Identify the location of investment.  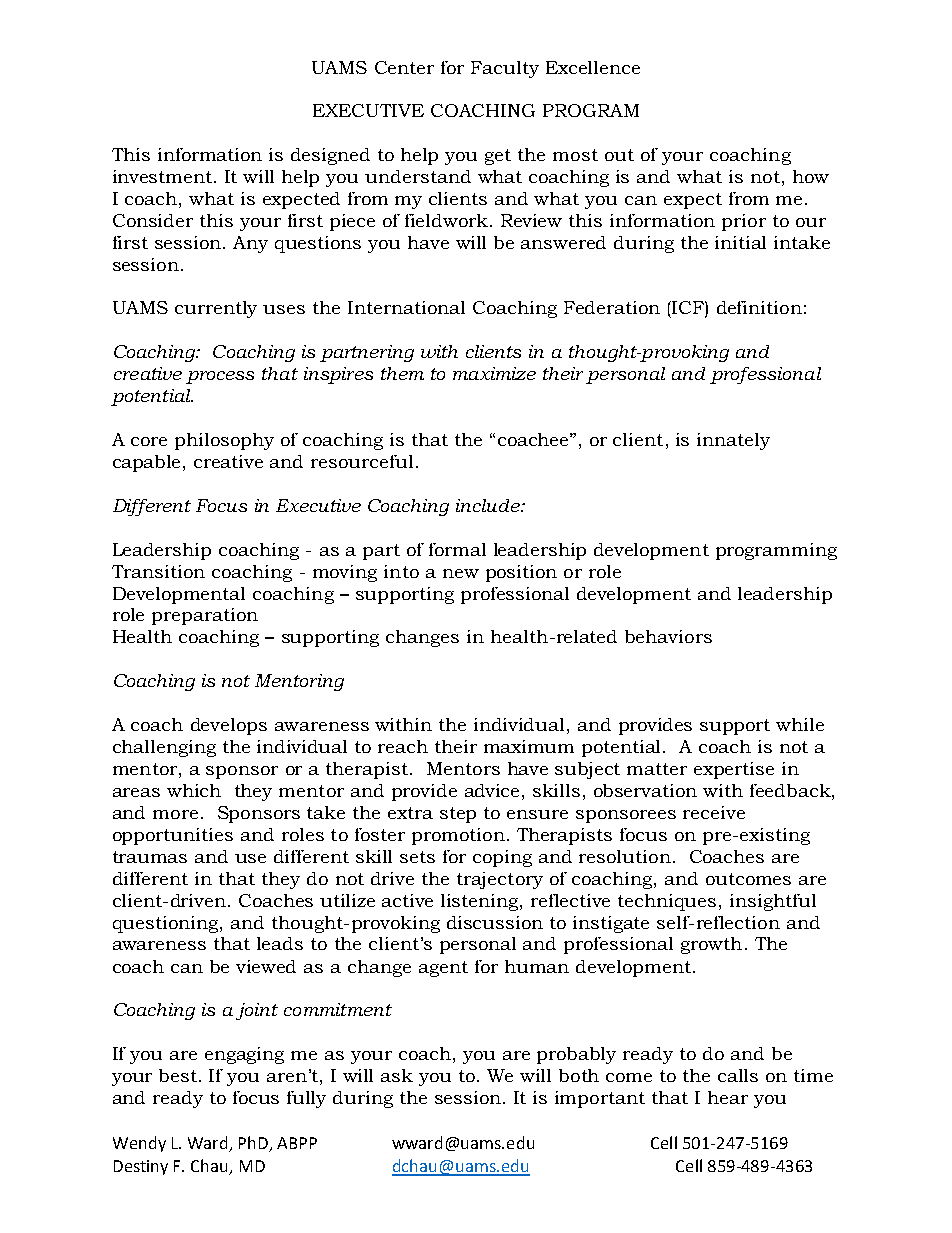
(164, 176).
